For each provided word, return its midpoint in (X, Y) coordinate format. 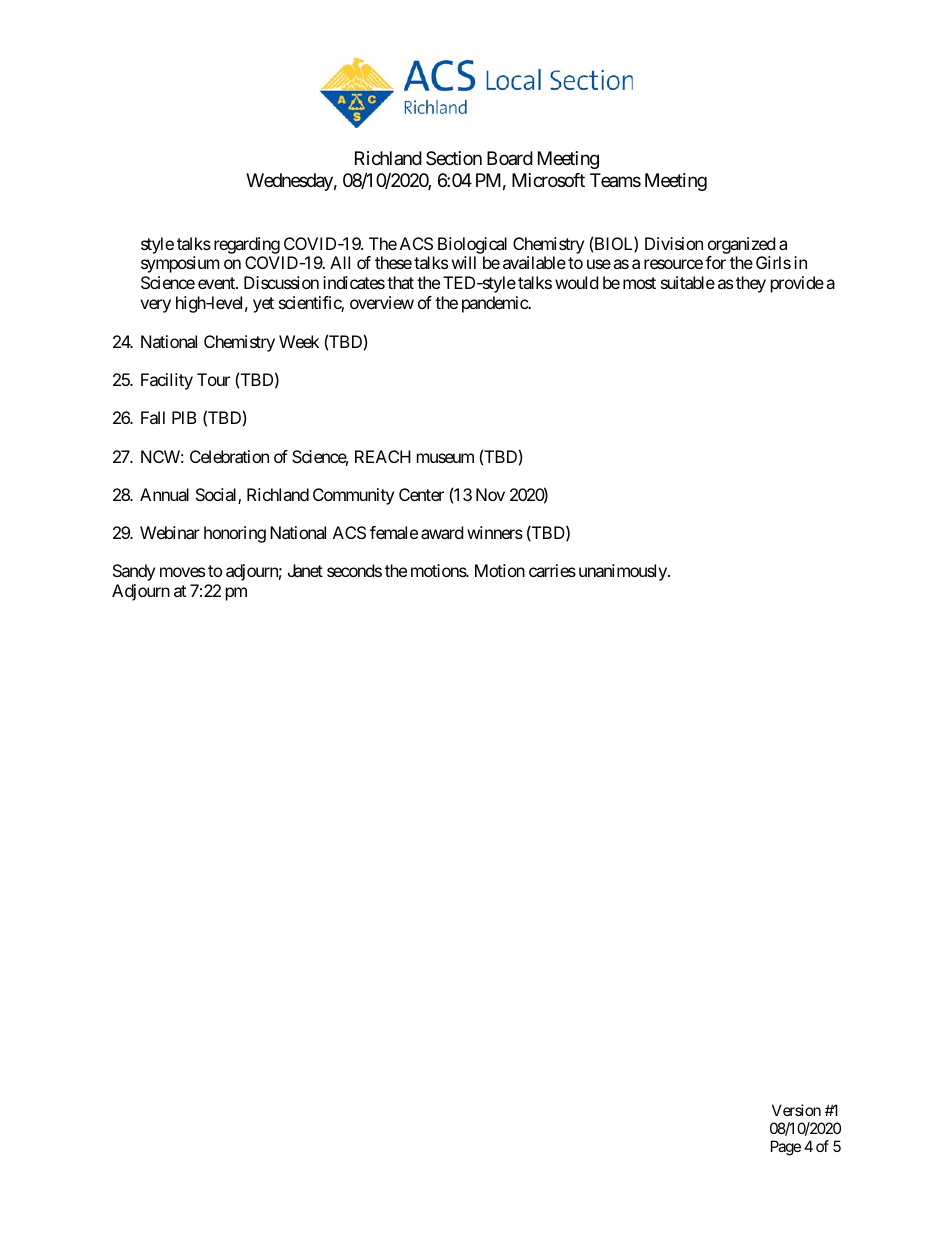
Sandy (134, 572)
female (394, 532)
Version (796, 1110)
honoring (235, 534)
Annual (164, 494)
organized (741, 247)
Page (786, 1148)
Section (454, 158)
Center (421, 494)
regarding (247, 247)
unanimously (624, 572)
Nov (490, 494)
